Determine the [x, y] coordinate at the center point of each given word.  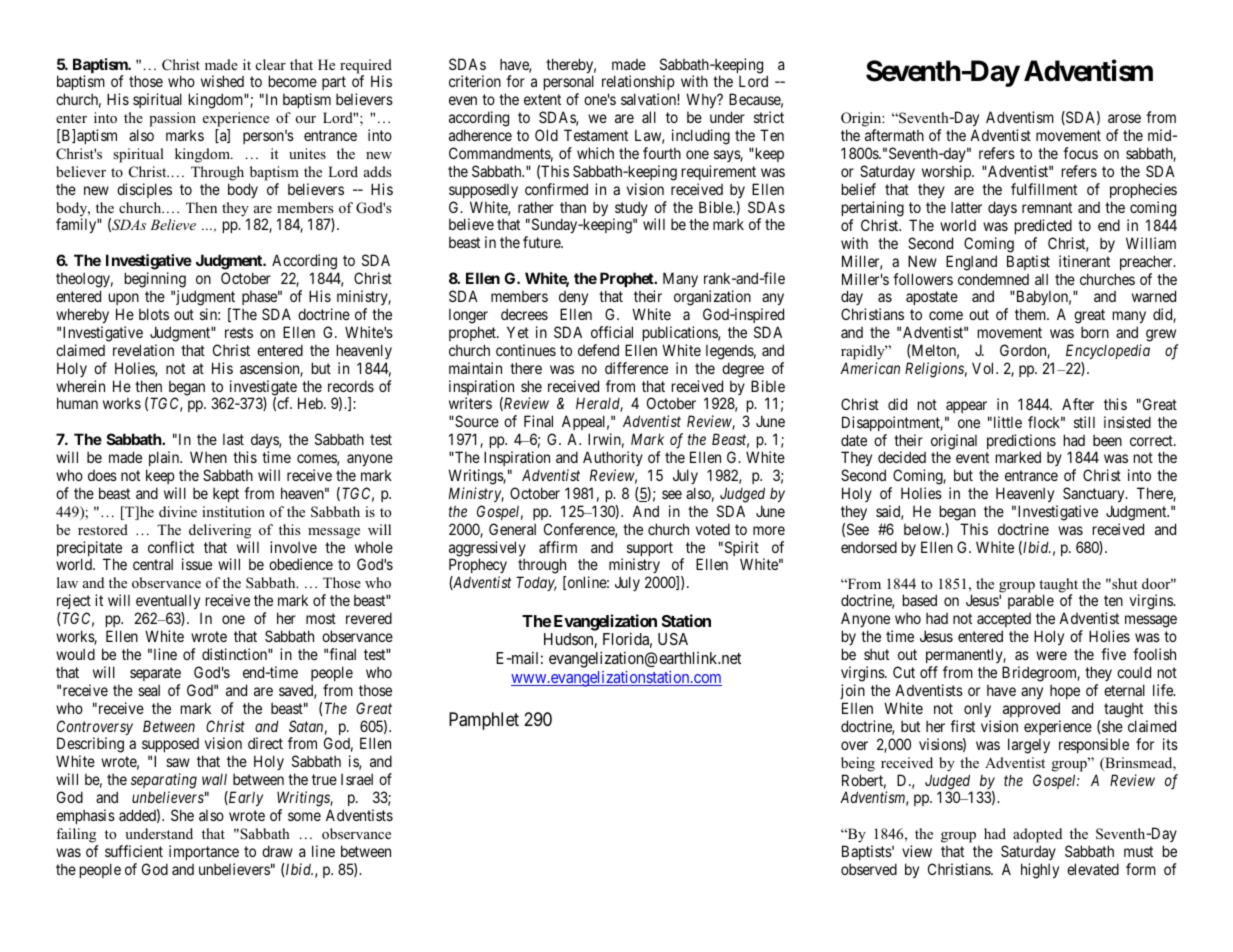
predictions [1021, 443]
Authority [613, 458]
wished [222, 81]
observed [869, 869]
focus [1080, 153]
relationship [638, 84]
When [208, 457]
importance [204, 852]
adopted [1037, 835]
